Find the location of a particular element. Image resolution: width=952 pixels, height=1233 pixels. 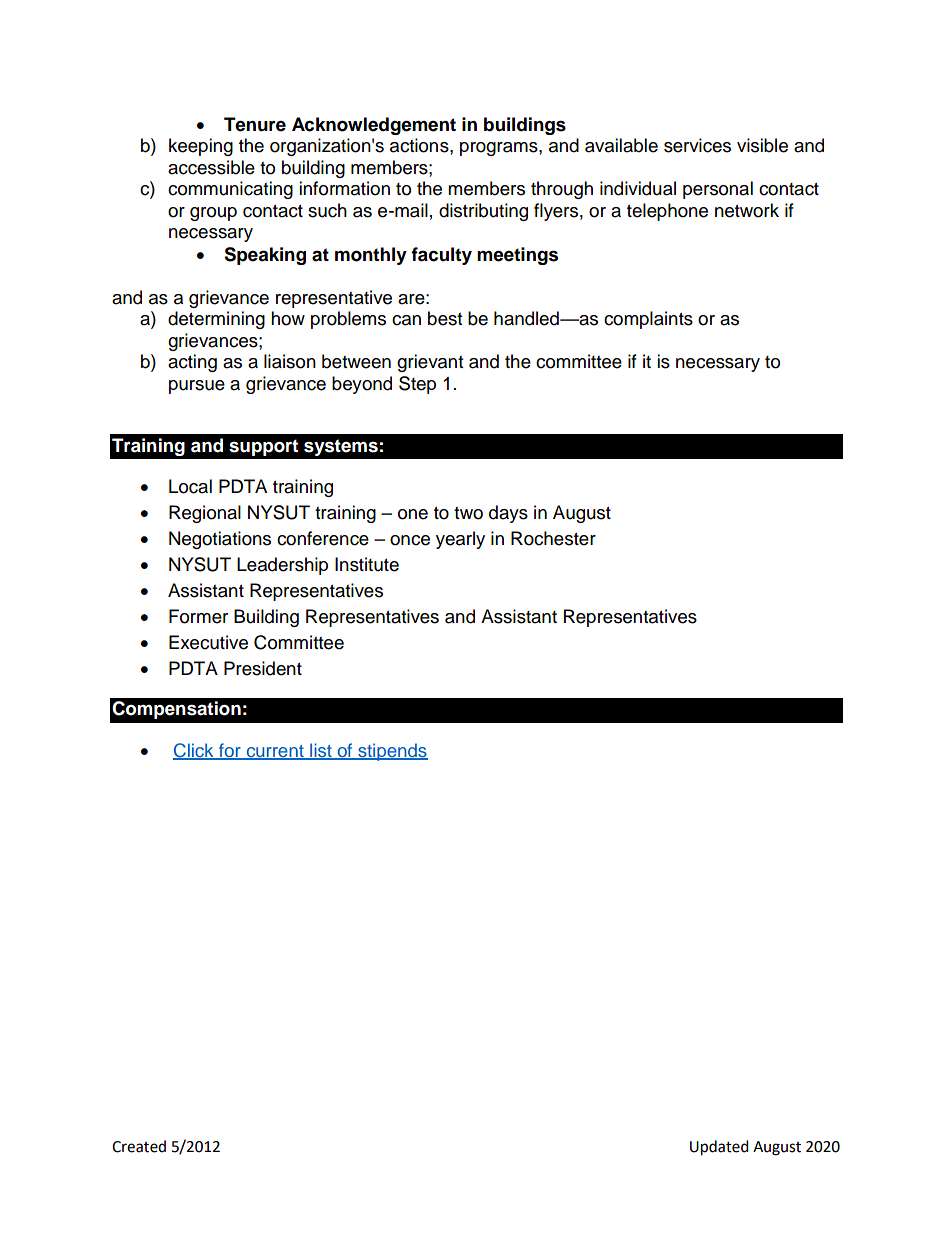

Executive is located at coordinates (208, 642).
